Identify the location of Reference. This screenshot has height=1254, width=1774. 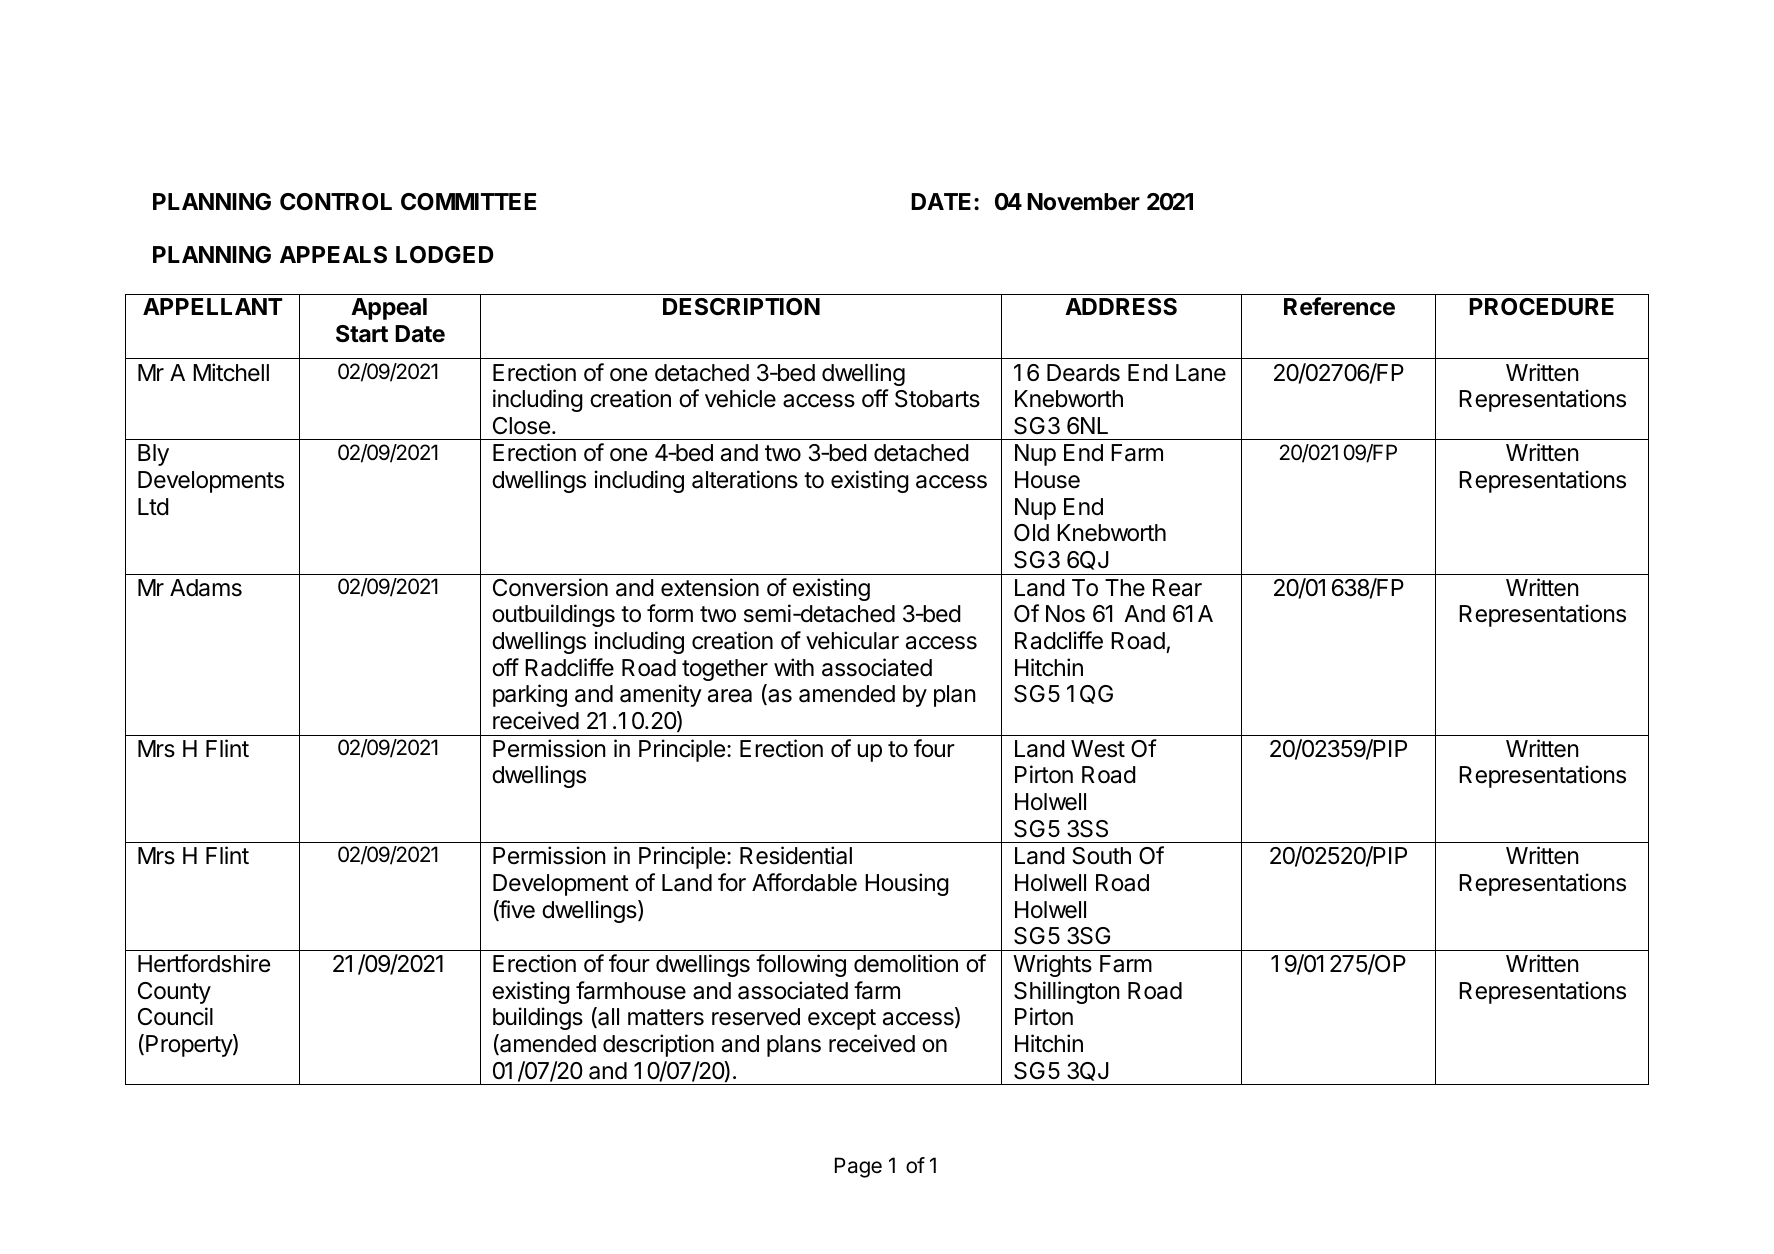
(1339, 306).
